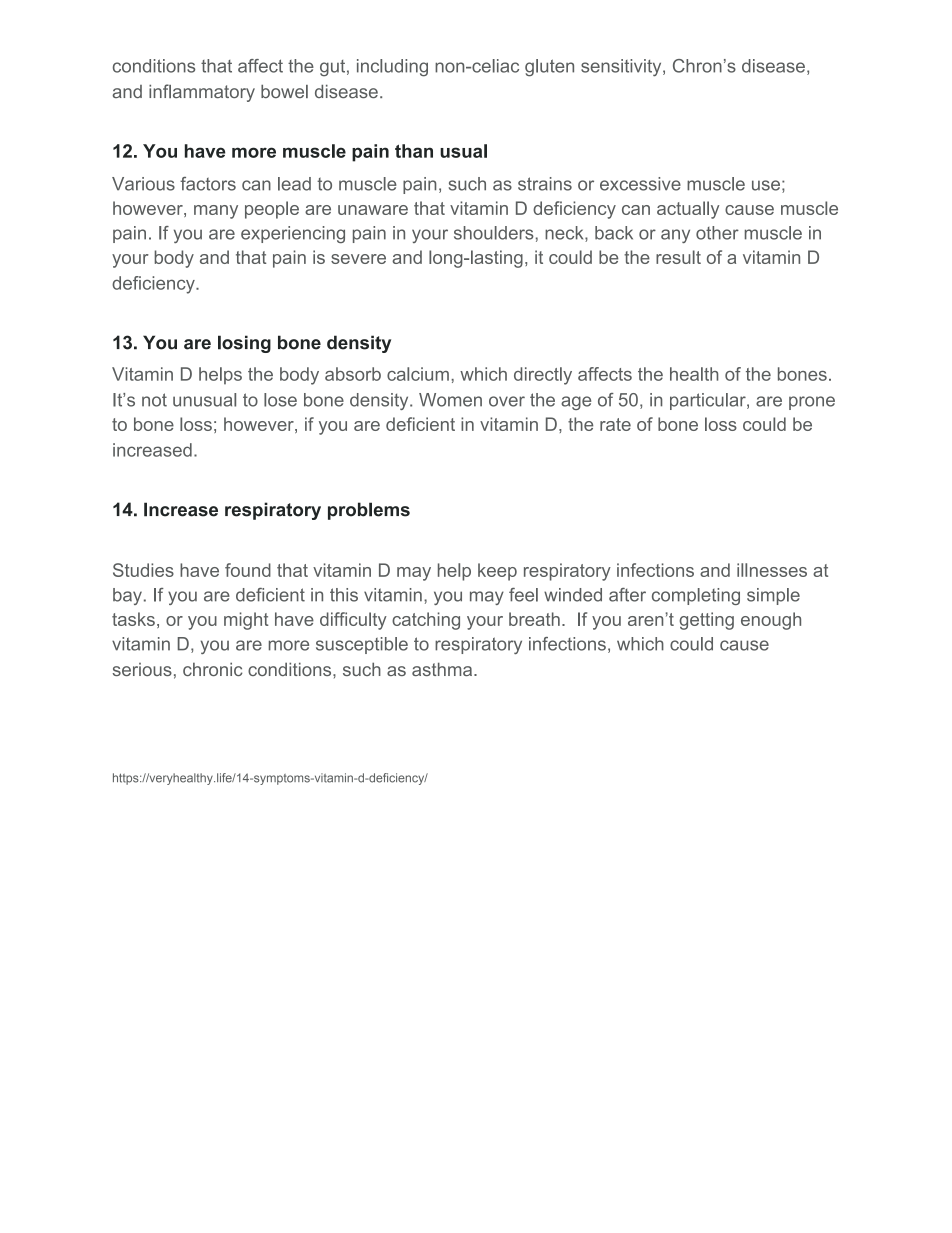 Image resolution: width=952 pixels, height=1233 pixels. I want to click on particular, so click(709, 401).
